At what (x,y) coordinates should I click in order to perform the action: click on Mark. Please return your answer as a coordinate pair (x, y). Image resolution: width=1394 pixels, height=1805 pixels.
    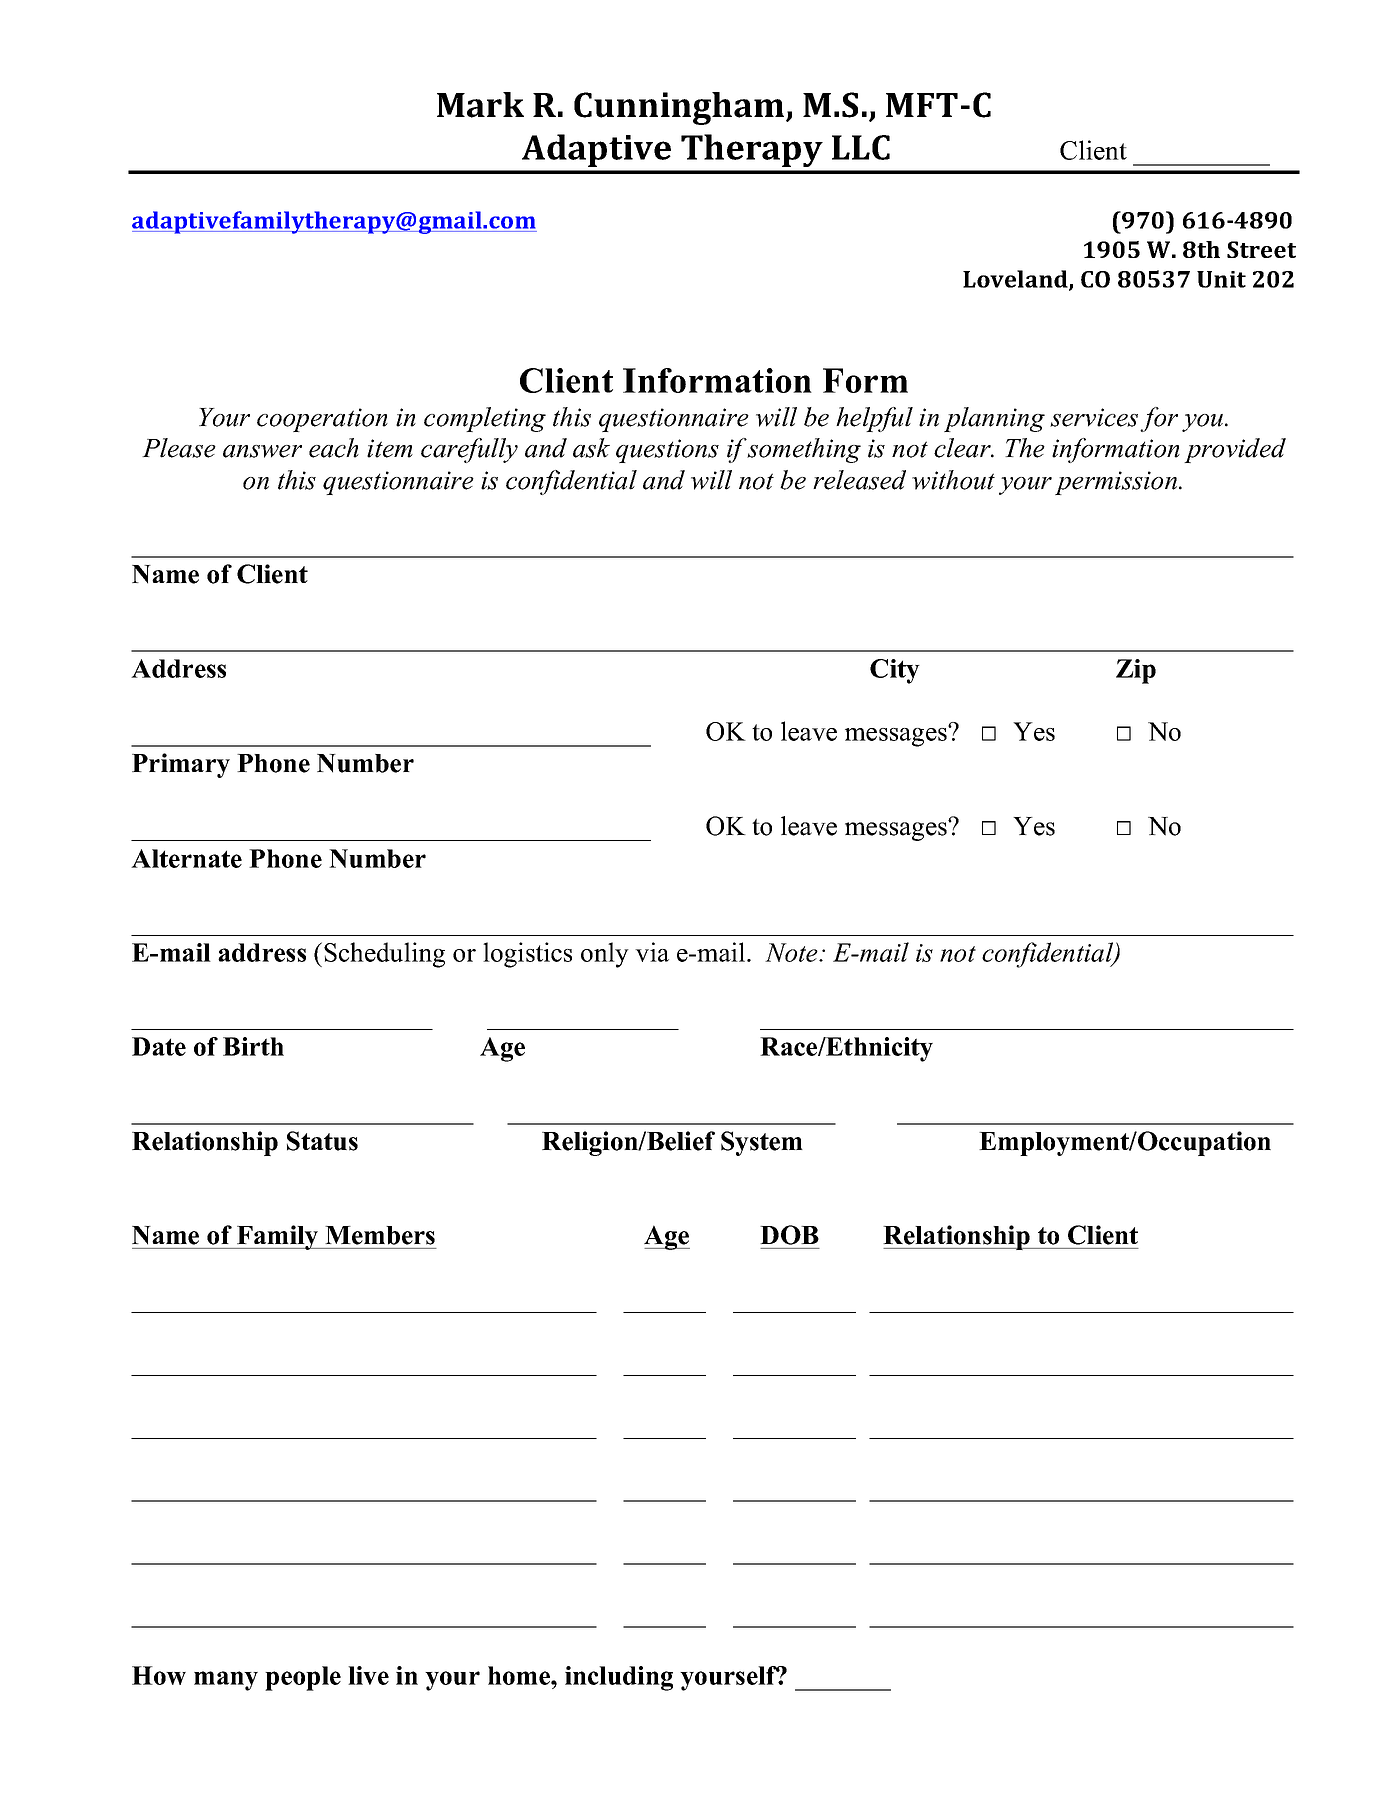
    Looking at the image, I should click on (480, 105).
